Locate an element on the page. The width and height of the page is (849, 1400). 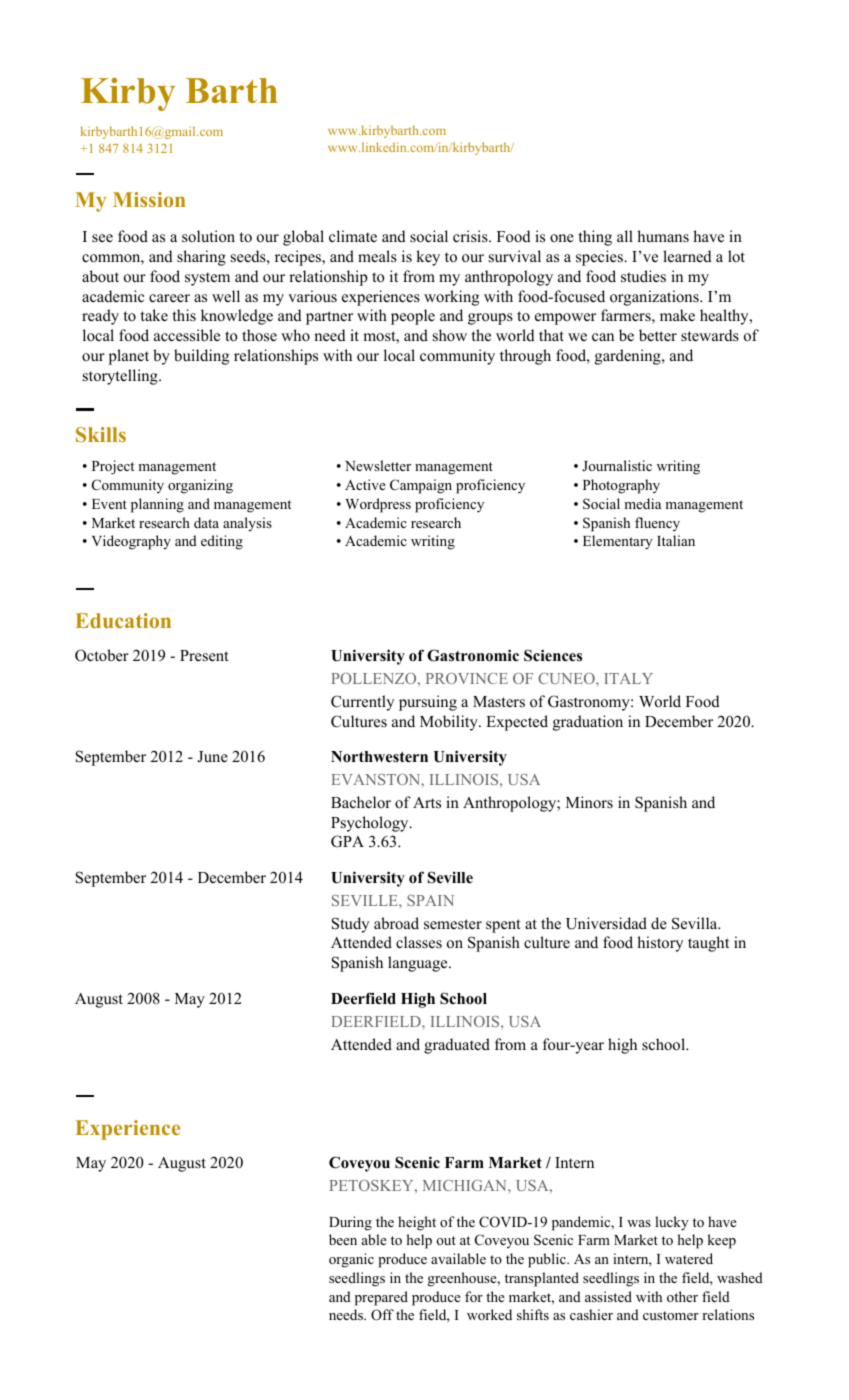
June is located at coordinates (212, 757).
